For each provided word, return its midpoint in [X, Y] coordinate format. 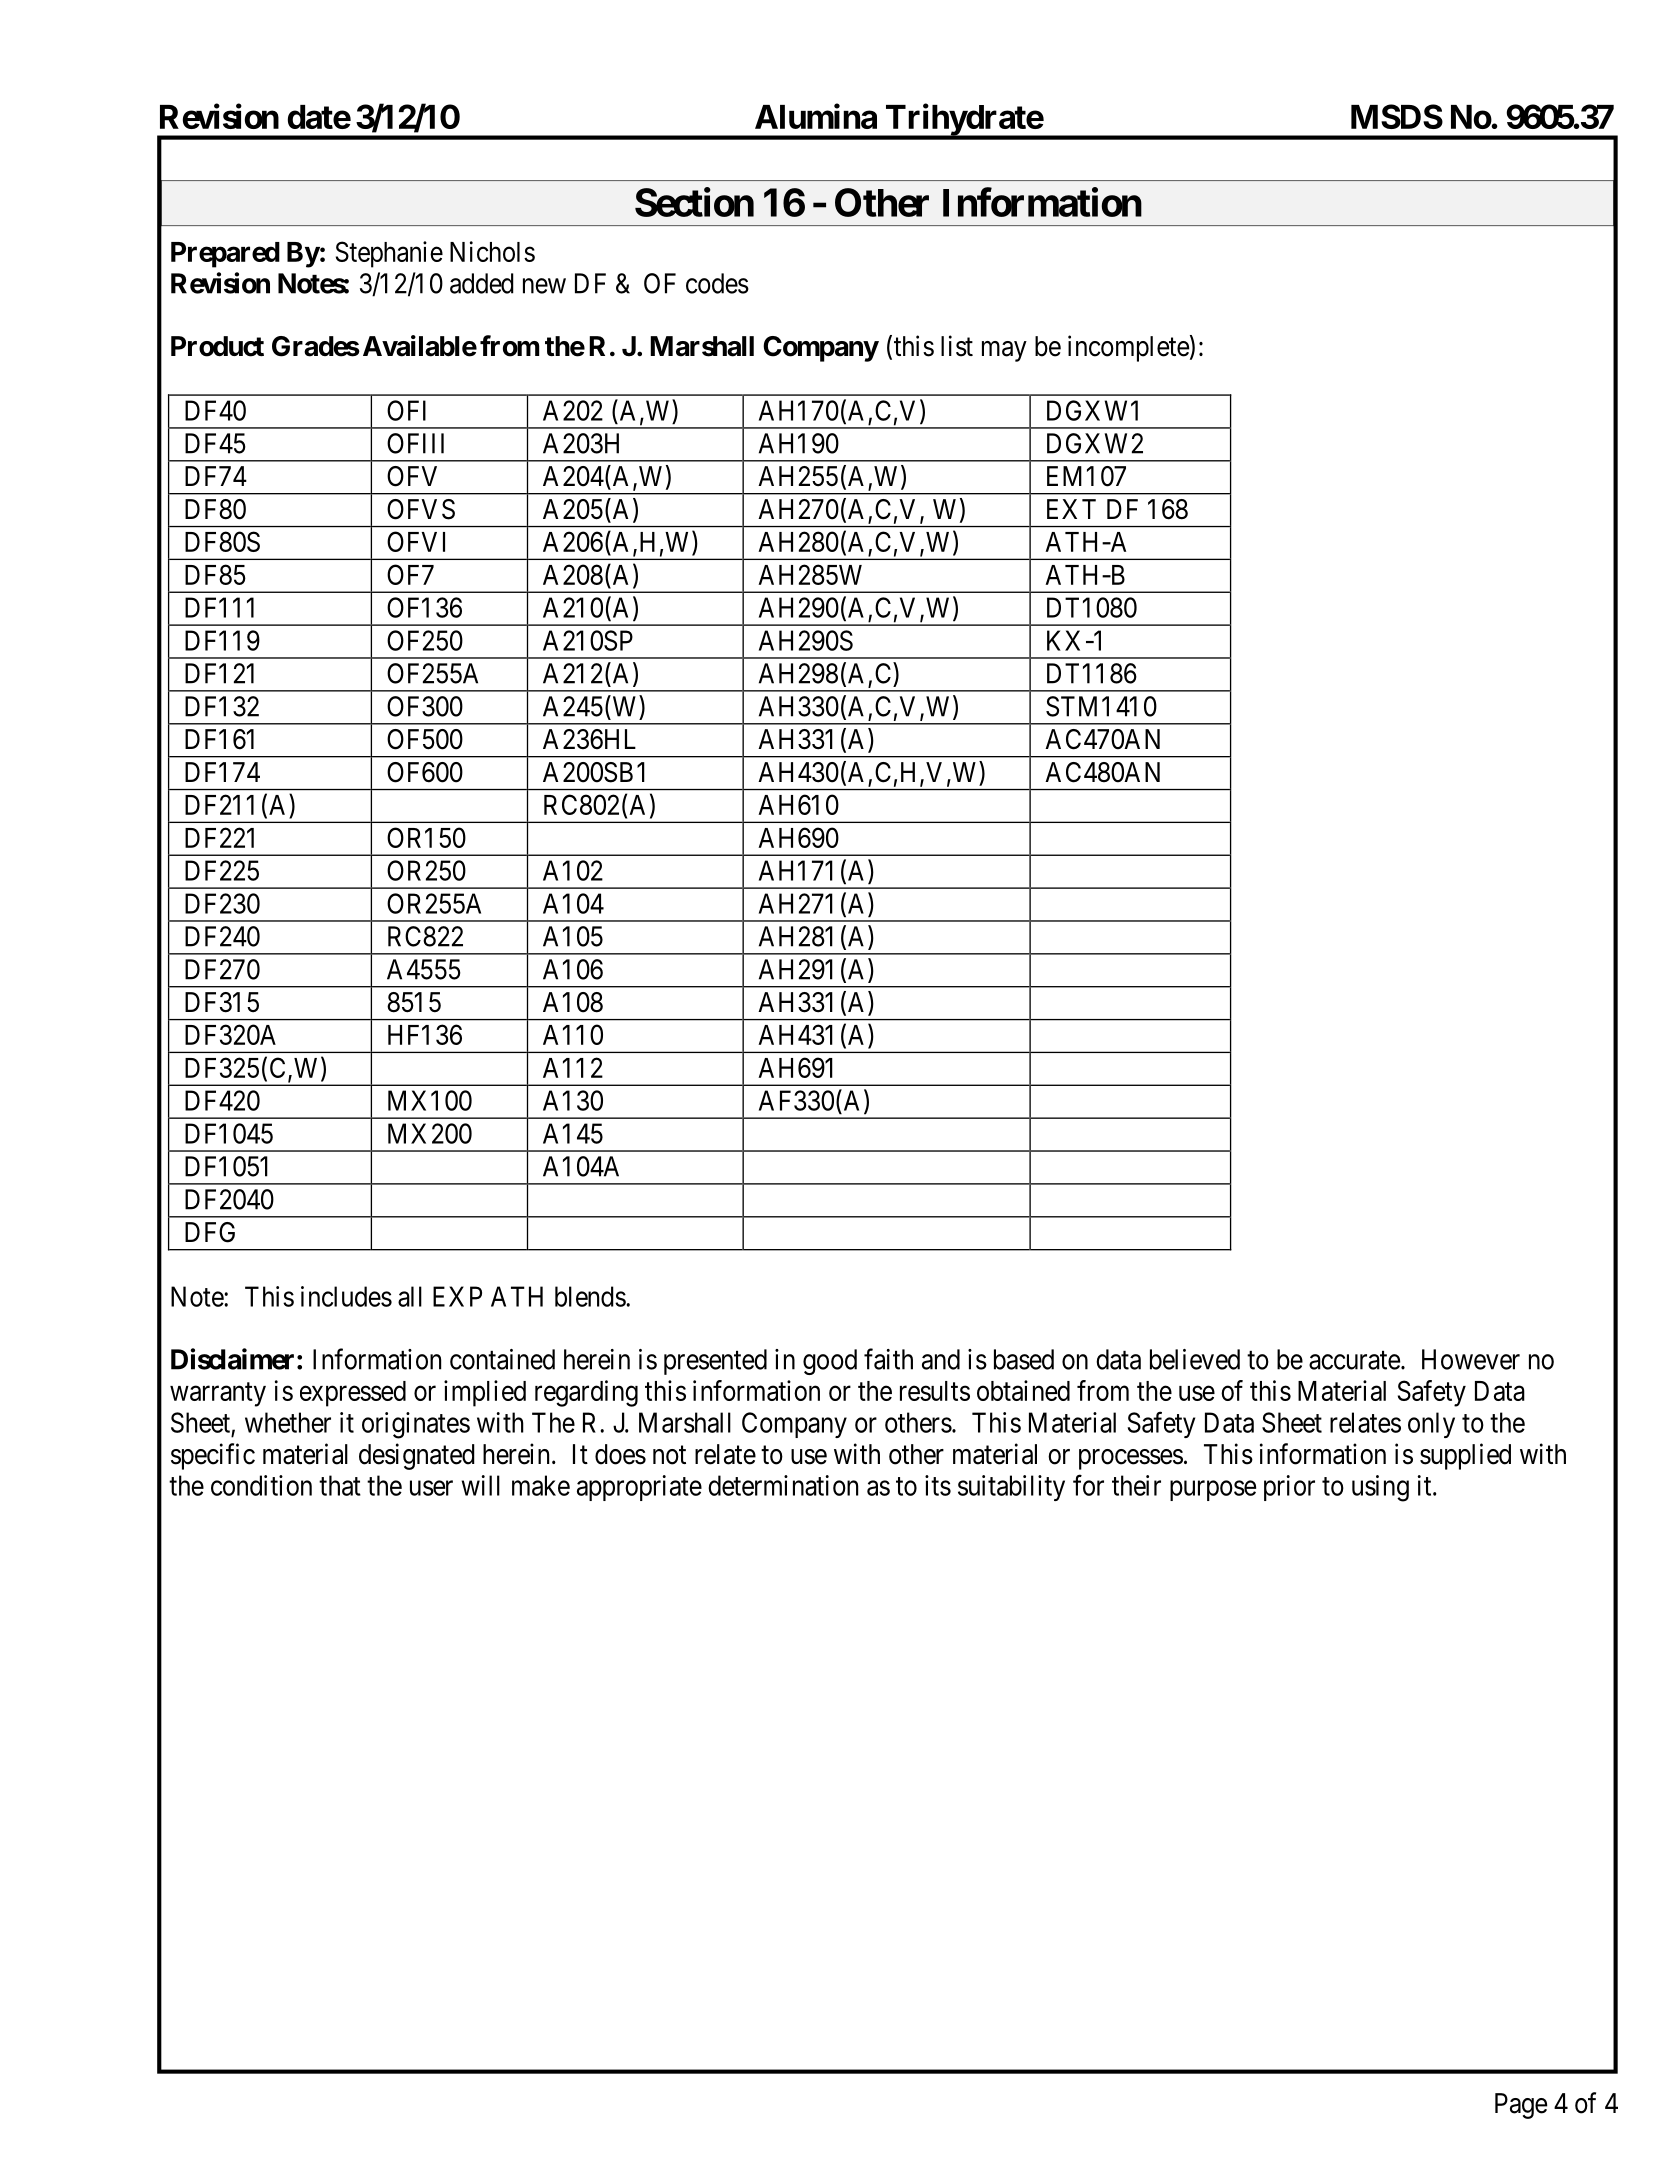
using [1380, 1488]
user [431, 1488]
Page [1521, 2106]
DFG [210, 1232]
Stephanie [389, 254]
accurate [1354, 1360]
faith [888, 1359]
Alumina [816, 116]
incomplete [1128, 348]
